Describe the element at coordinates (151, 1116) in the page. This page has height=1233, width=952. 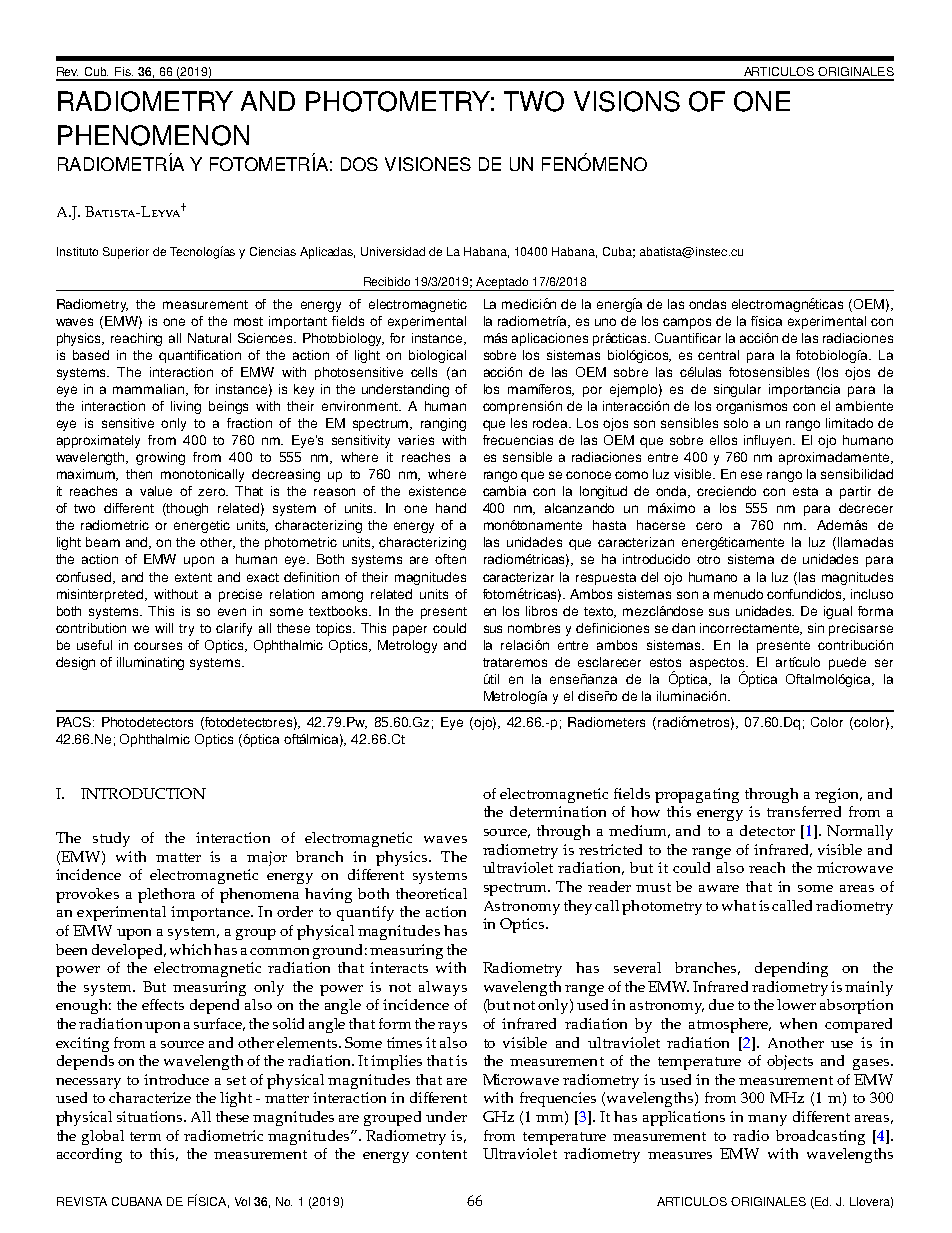
I see `situations` at that location.
